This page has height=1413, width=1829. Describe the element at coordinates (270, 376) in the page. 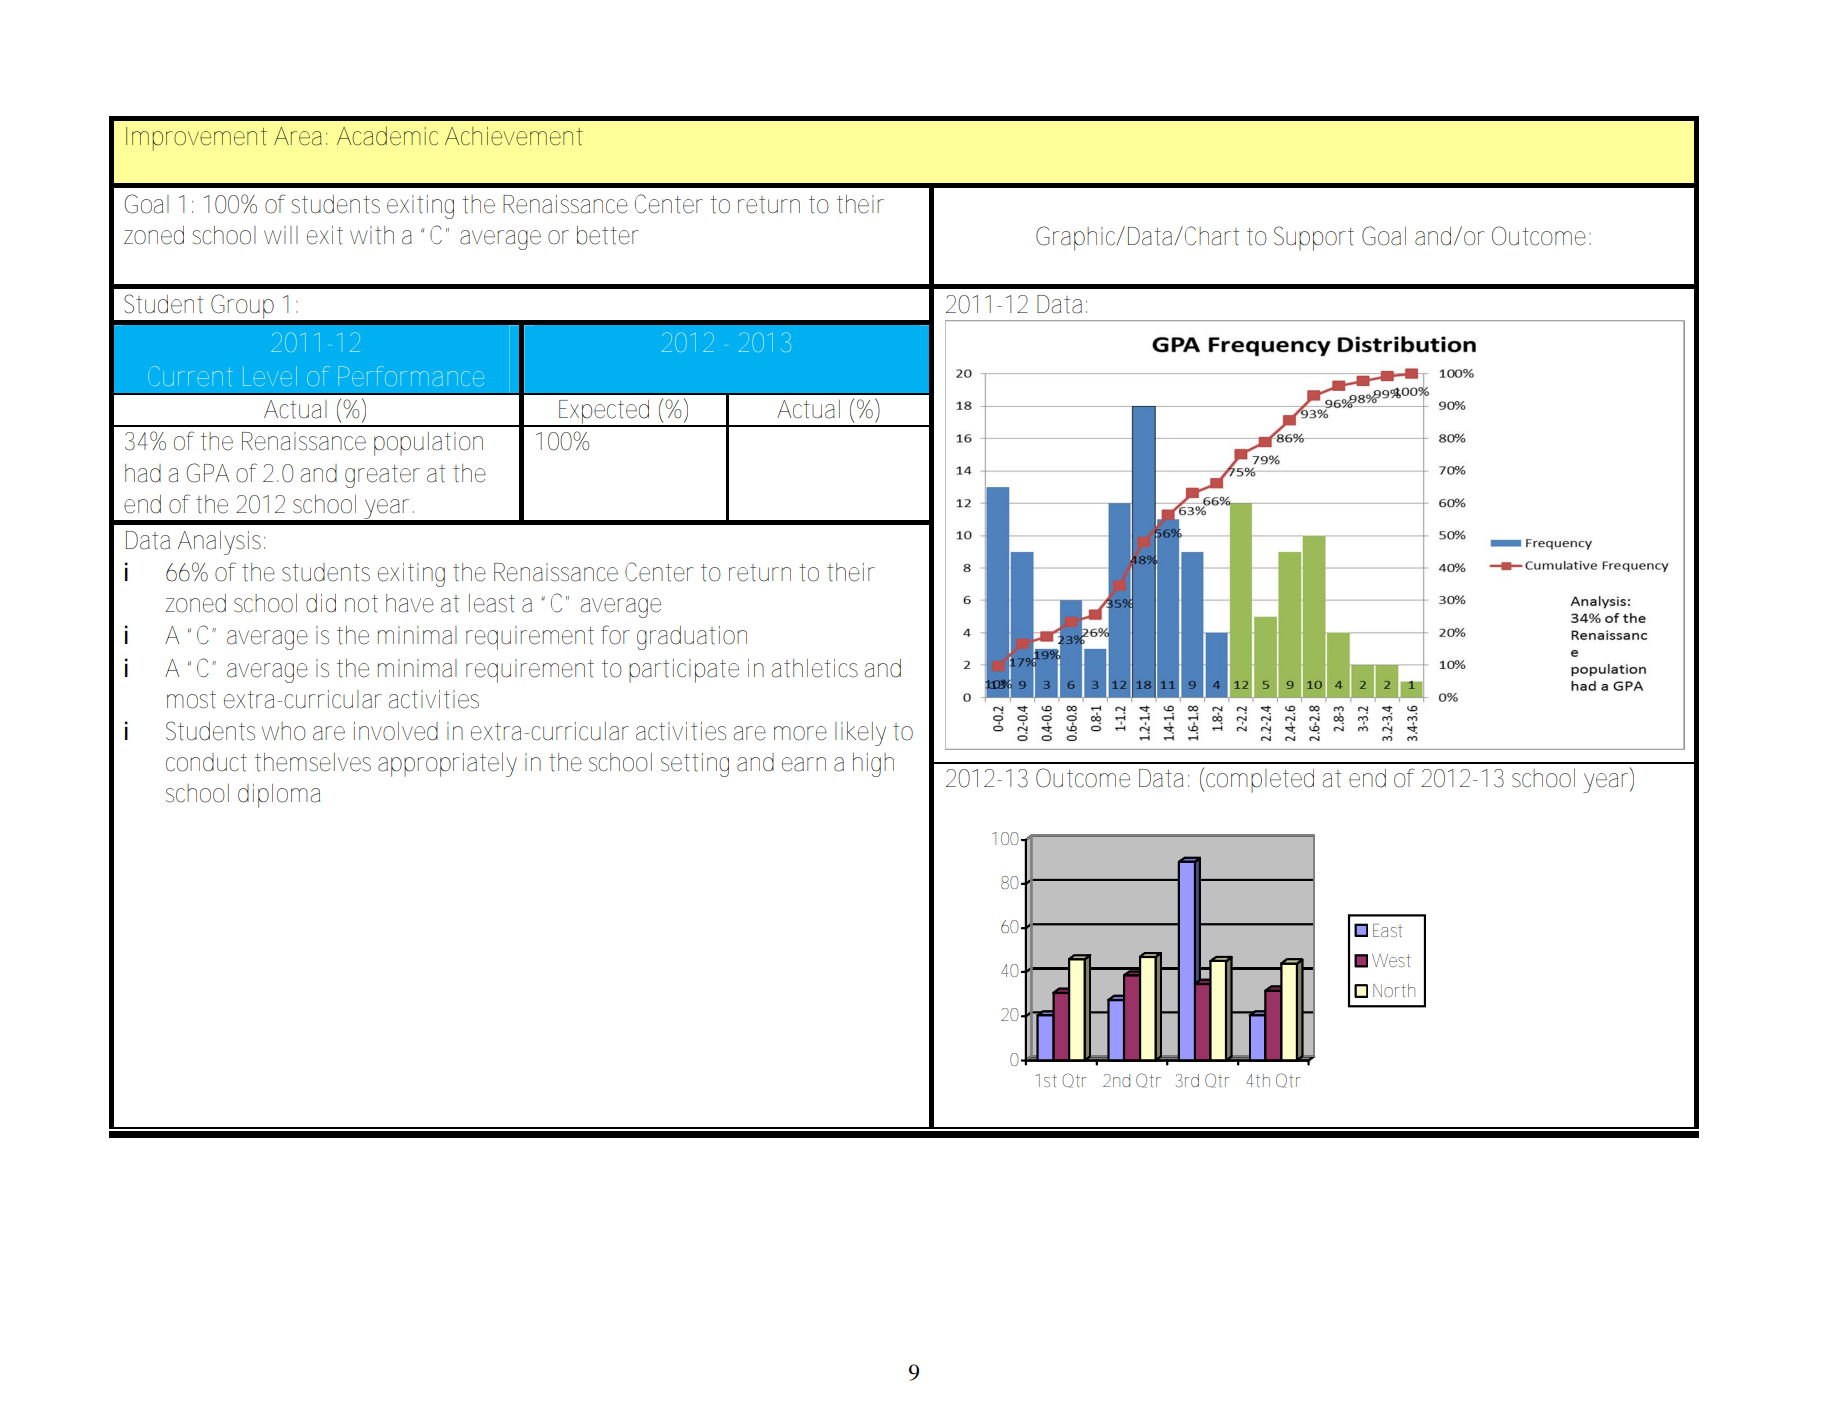

I see `Level` at that location.
